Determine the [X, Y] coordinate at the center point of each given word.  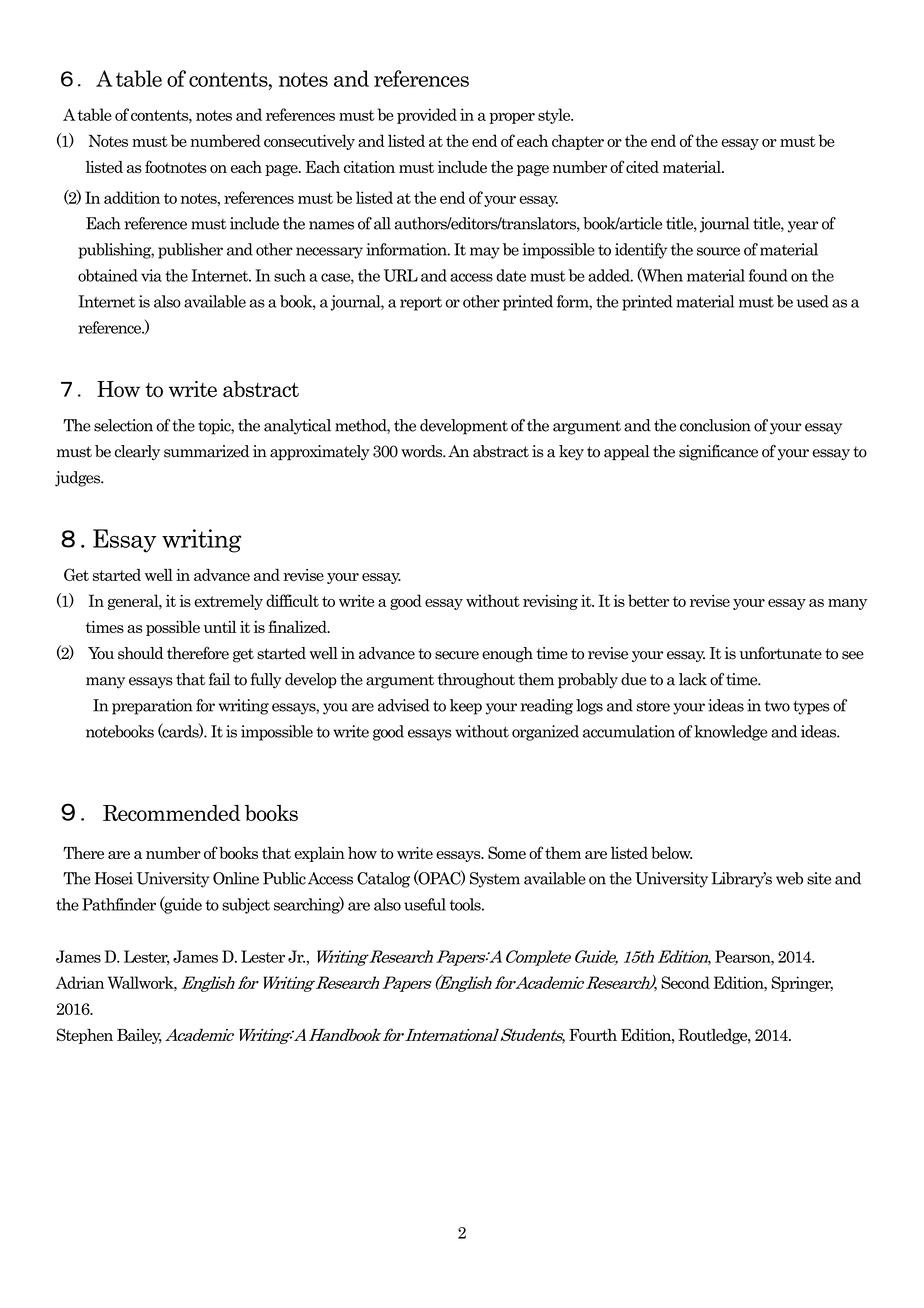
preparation [152, 707]
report [421, 304]
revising [550, 602]
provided [427, 116]
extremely [228, 602]
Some [507, 852]
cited [642, 167]
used [813, 301]
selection [123, 425]
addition [132, 197]
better [648, 600]
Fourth [593, 1035]
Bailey [139, 1036]
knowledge [730, 733]
